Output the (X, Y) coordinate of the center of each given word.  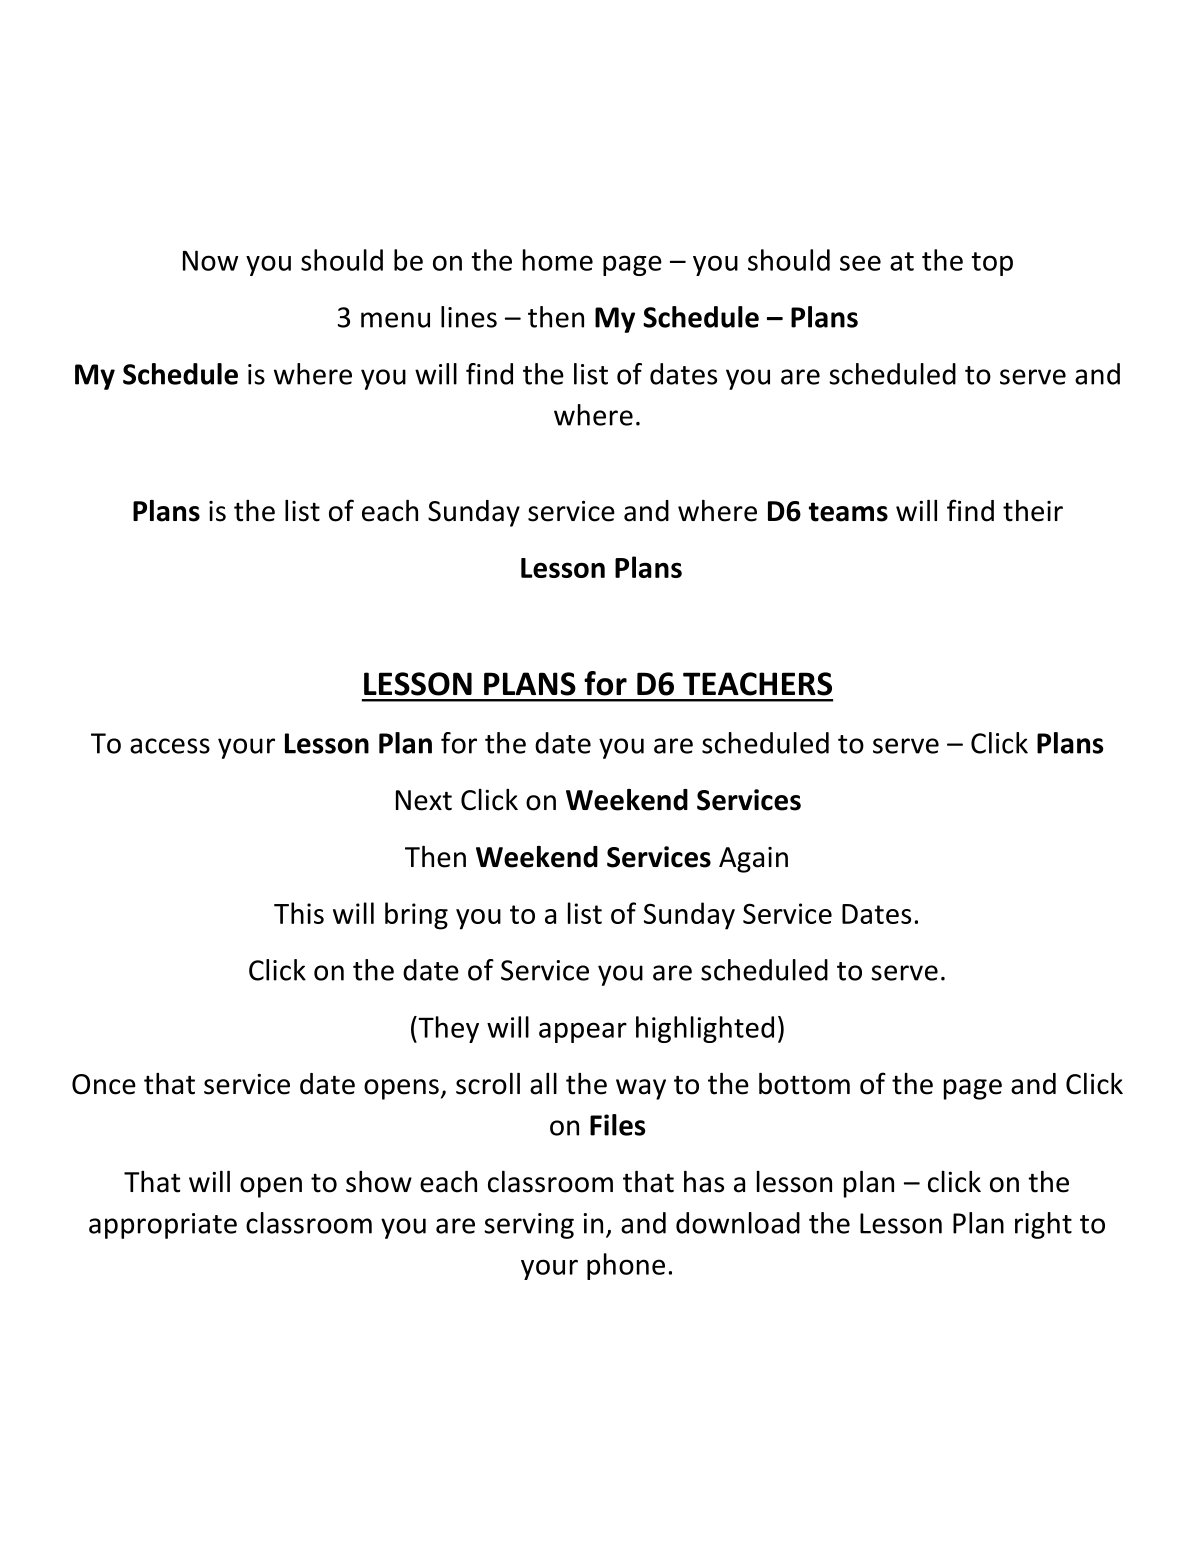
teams (848, 512)
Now (210, 260)
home (558, 260)
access (170, 746)
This (299, 913)
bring (416, 916)
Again (753, 860)
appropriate (163, 1226)
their (1033, 511)
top (992, 264)
